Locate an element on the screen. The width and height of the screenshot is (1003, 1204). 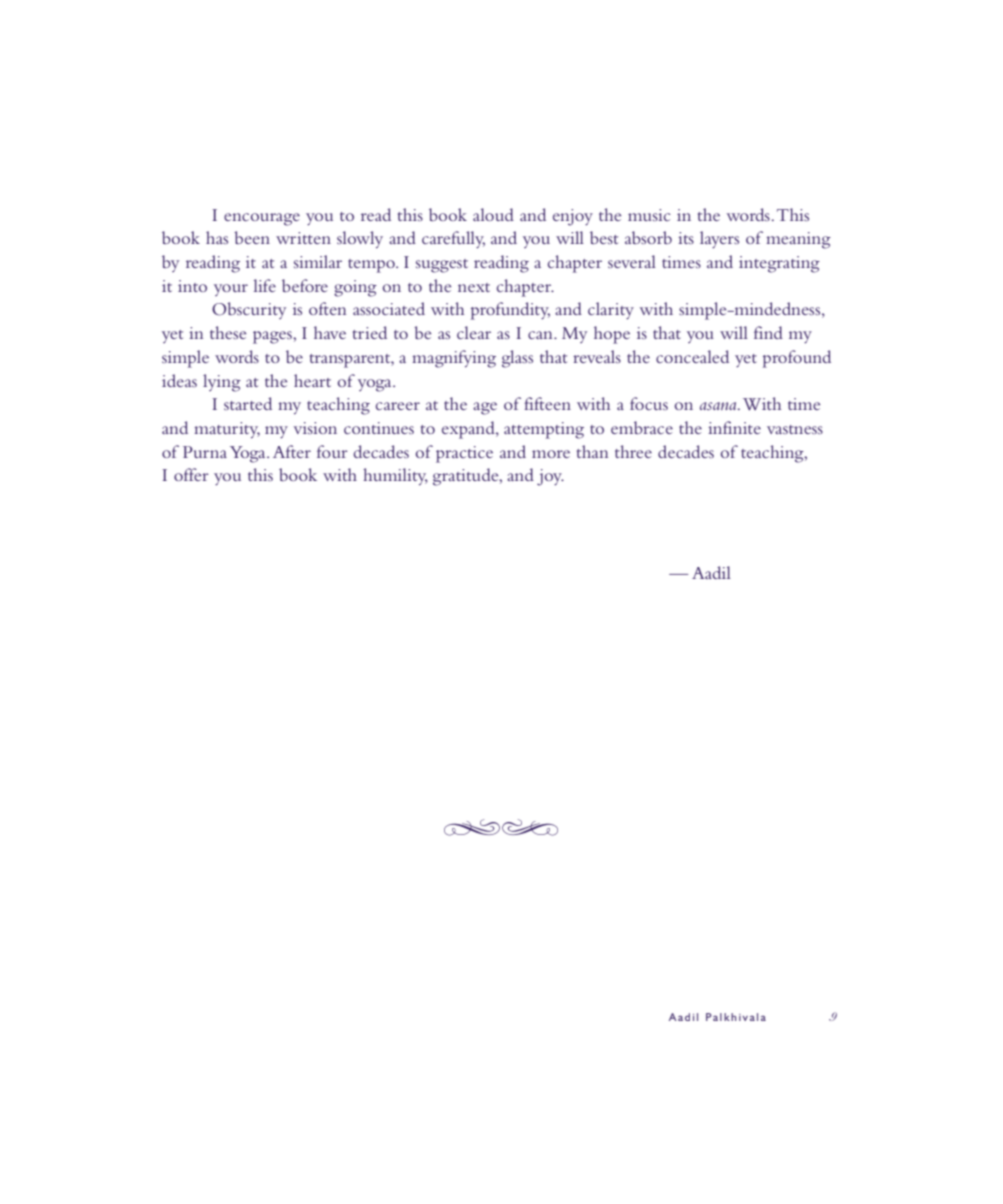
three is located at coordinates (633, 451).
